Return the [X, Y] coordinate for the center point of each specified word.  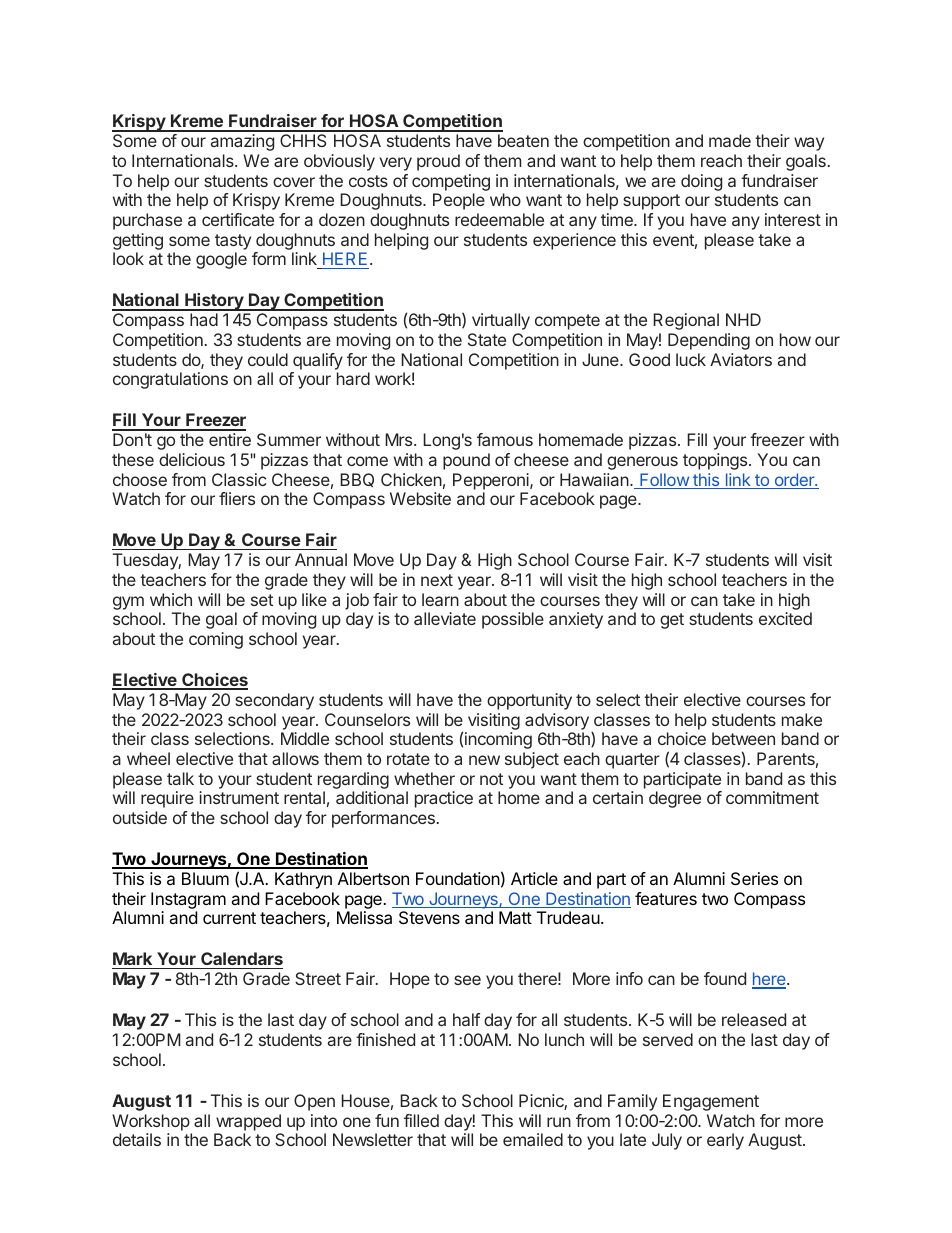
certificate [238, 219]
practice [444, 799]
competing [451, 182]
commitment [772, 797]
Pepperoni [492, 481]
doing [701, 182]
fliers [237, 498]
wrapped [248, 1122]
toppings [716, 461]
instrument [239, 797]
